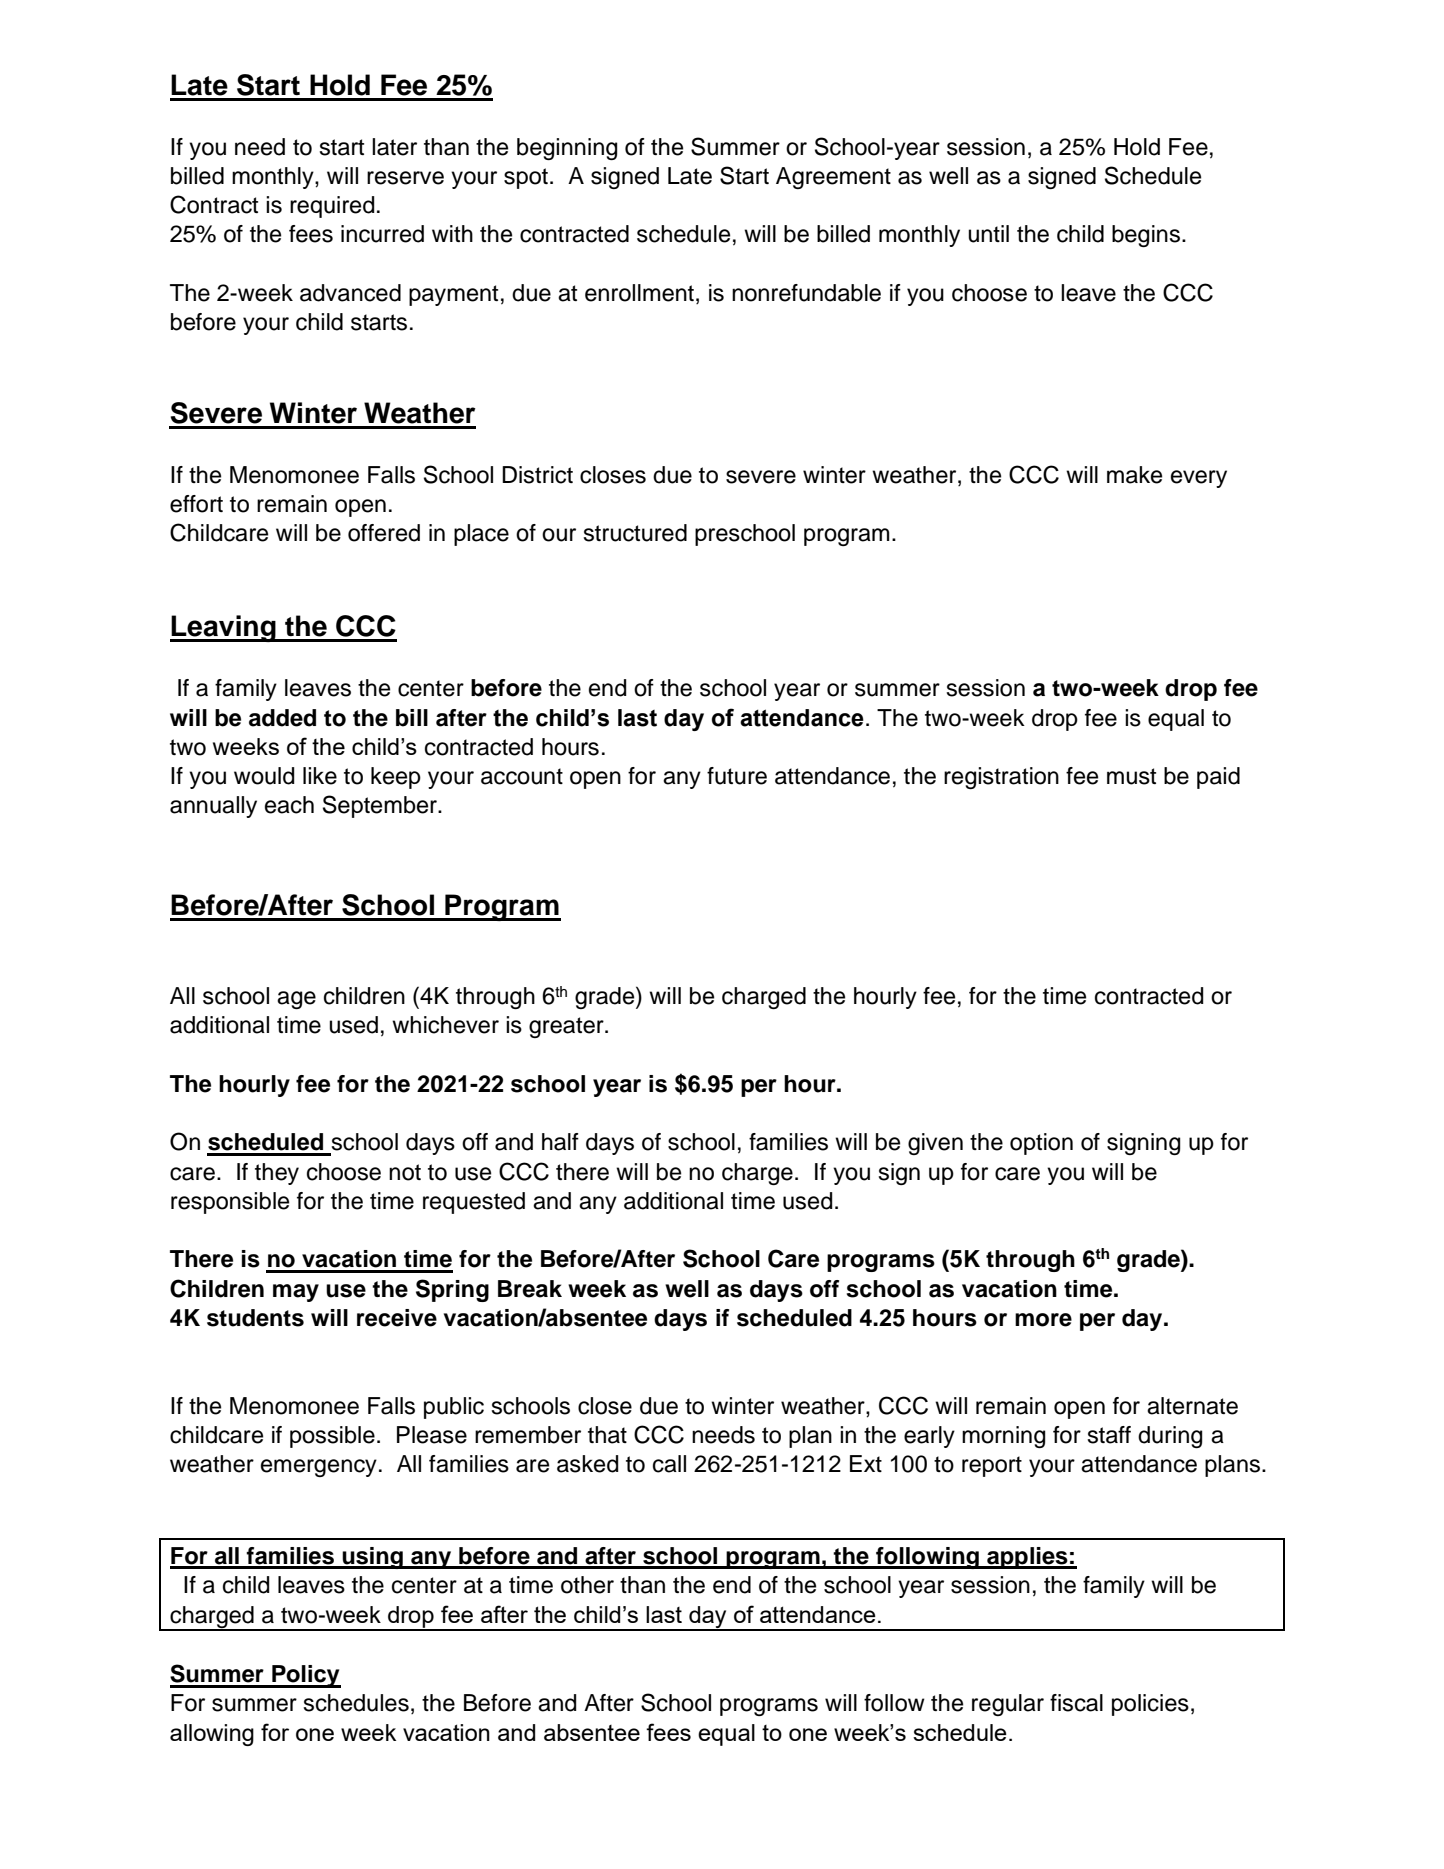 This image has width=1444, height=1869. I want to click on structured, so click(635, 533).
